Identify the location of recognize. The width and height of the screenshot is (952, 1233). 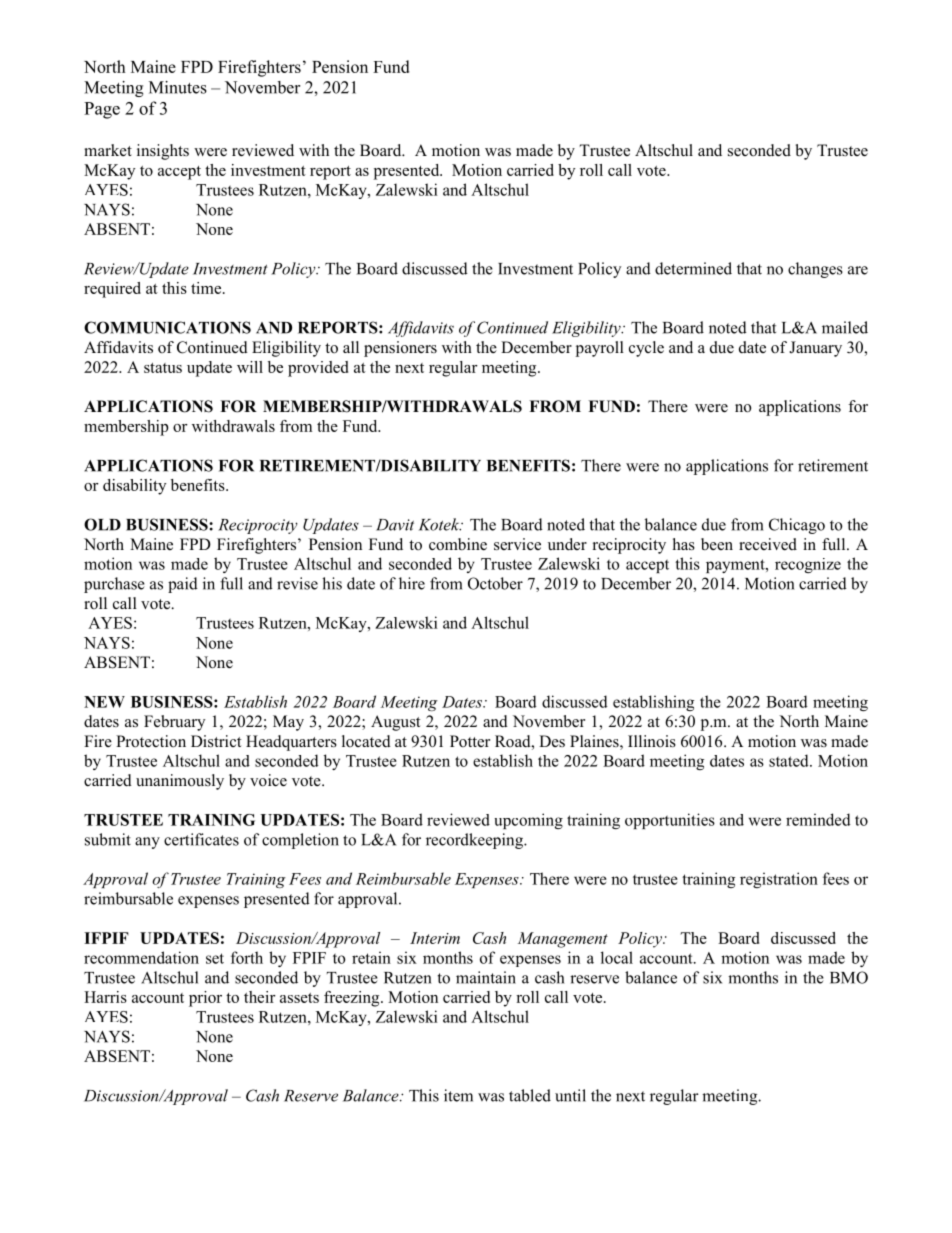
(808, 565).
